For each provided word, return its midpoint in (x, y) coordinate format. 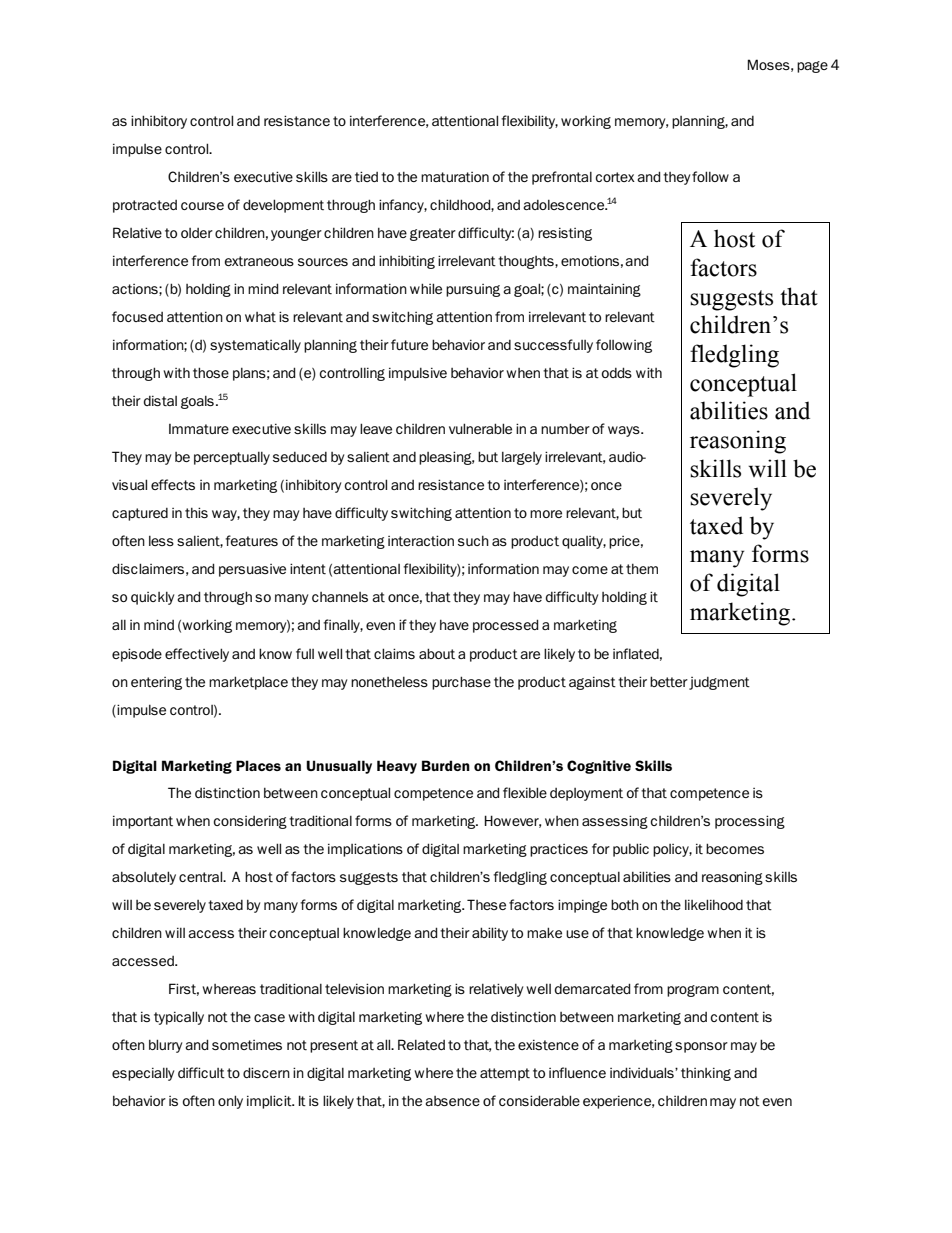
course (202, 206)
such (473, 541)
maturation (455, 177)
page (812, 67)
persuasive (252, 570)
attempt (505, 1074)
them (642, 569)
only (230, 1102)
